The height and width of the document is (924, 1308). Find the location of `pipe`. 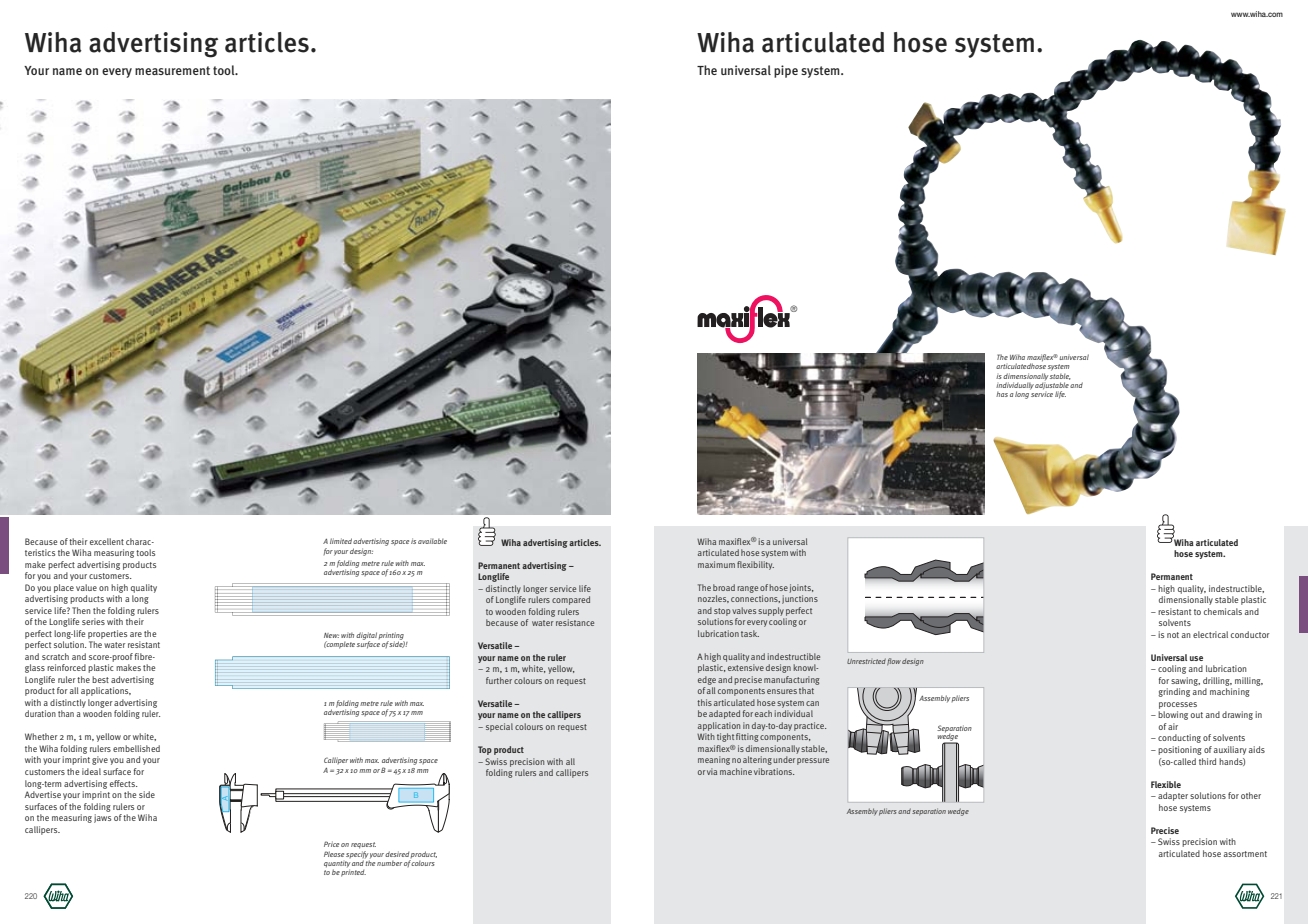

pipe is located at coordinates (786, 71).
